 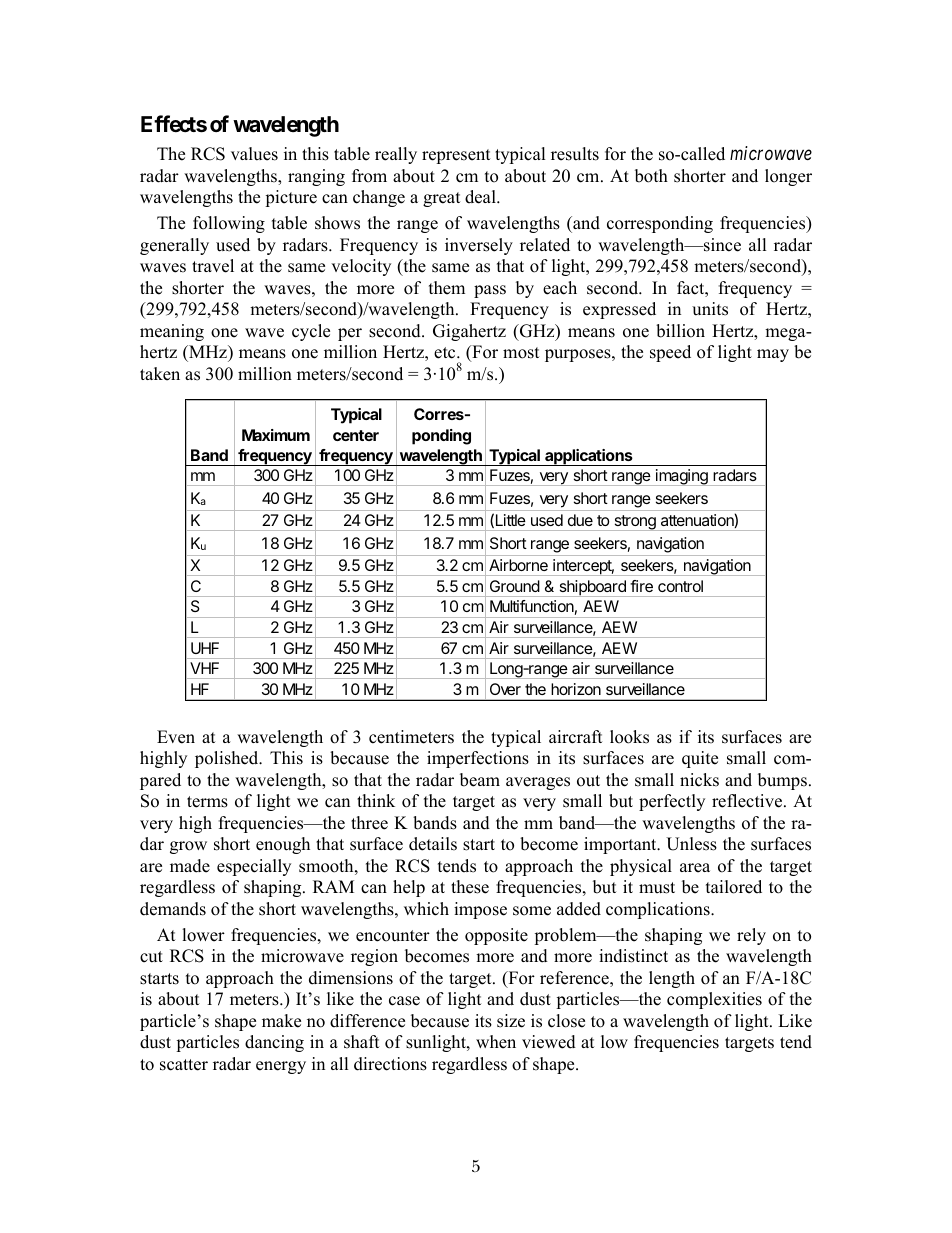 What do you see at coordinates (651, 176) in the document?
I see `both` at bounding box center [651, 176].
